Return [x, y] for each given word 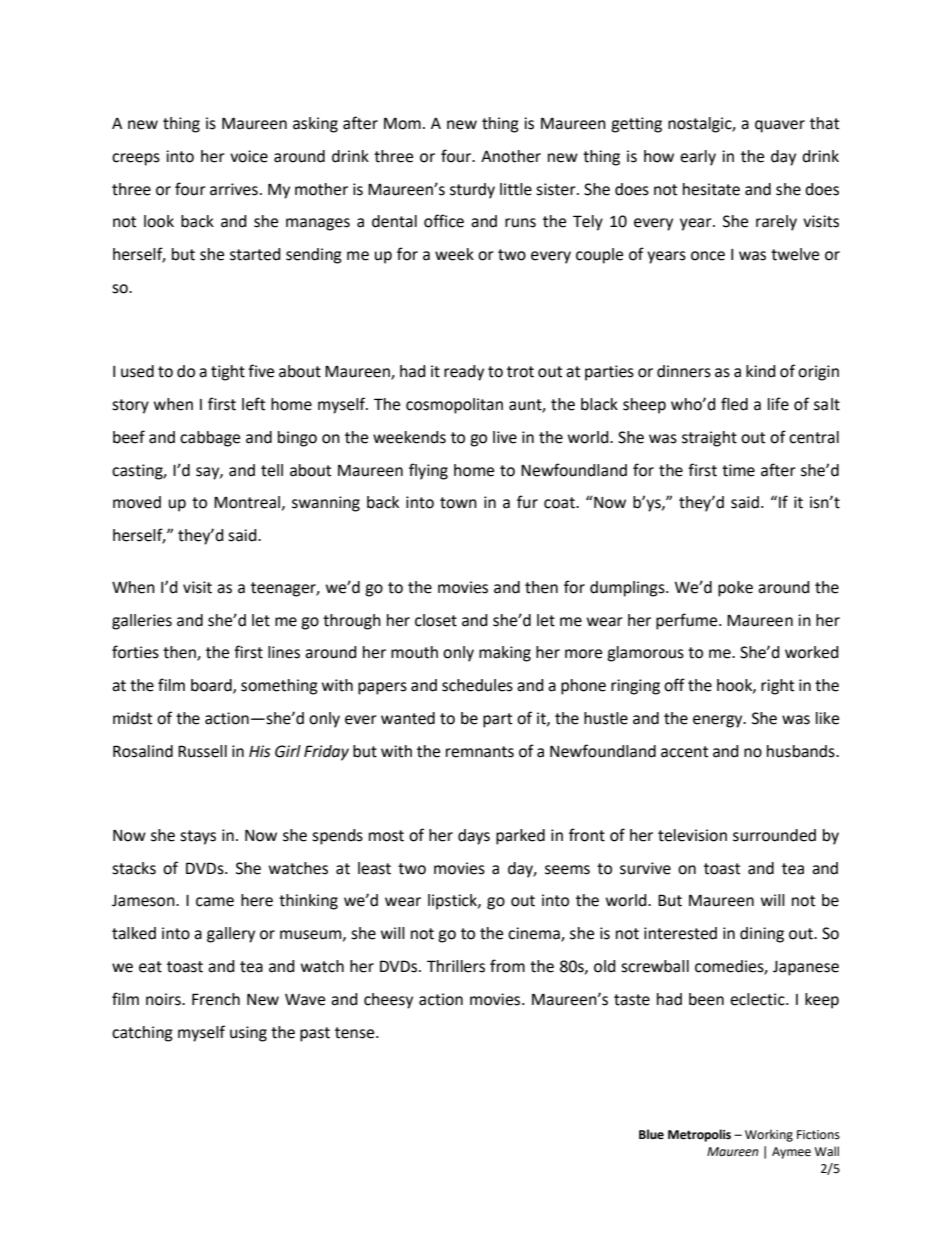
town [458, 503]
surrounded [774, 835]
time [738, 470]
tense [356, 1033]
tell [272, 470]
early [698, 158]
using [248, 1034]
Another [511, 156]
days [474, 837]
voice [249, 156]
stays [198, 837]
